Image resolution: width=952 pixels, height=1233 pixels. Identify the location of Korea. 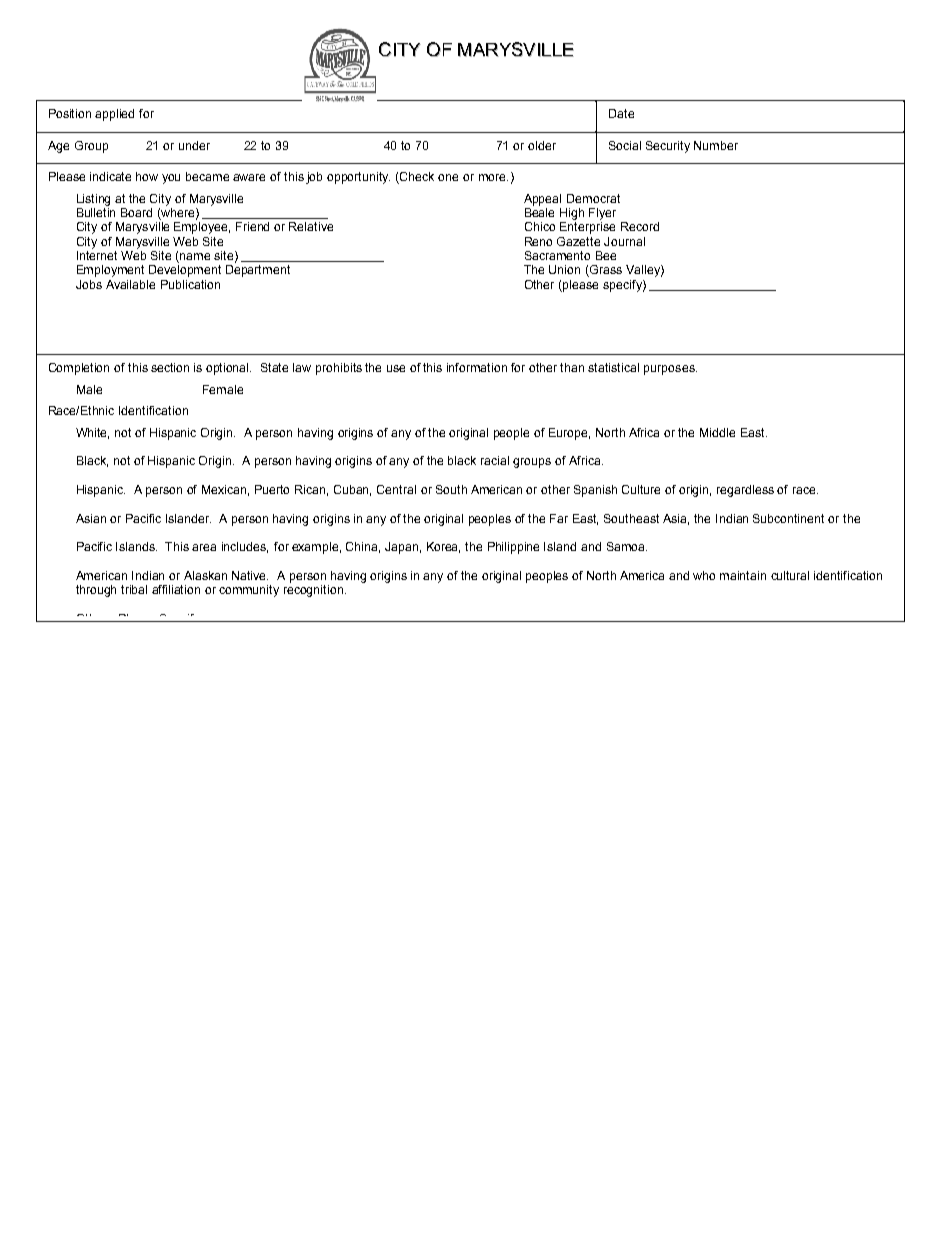
(443, 547).
